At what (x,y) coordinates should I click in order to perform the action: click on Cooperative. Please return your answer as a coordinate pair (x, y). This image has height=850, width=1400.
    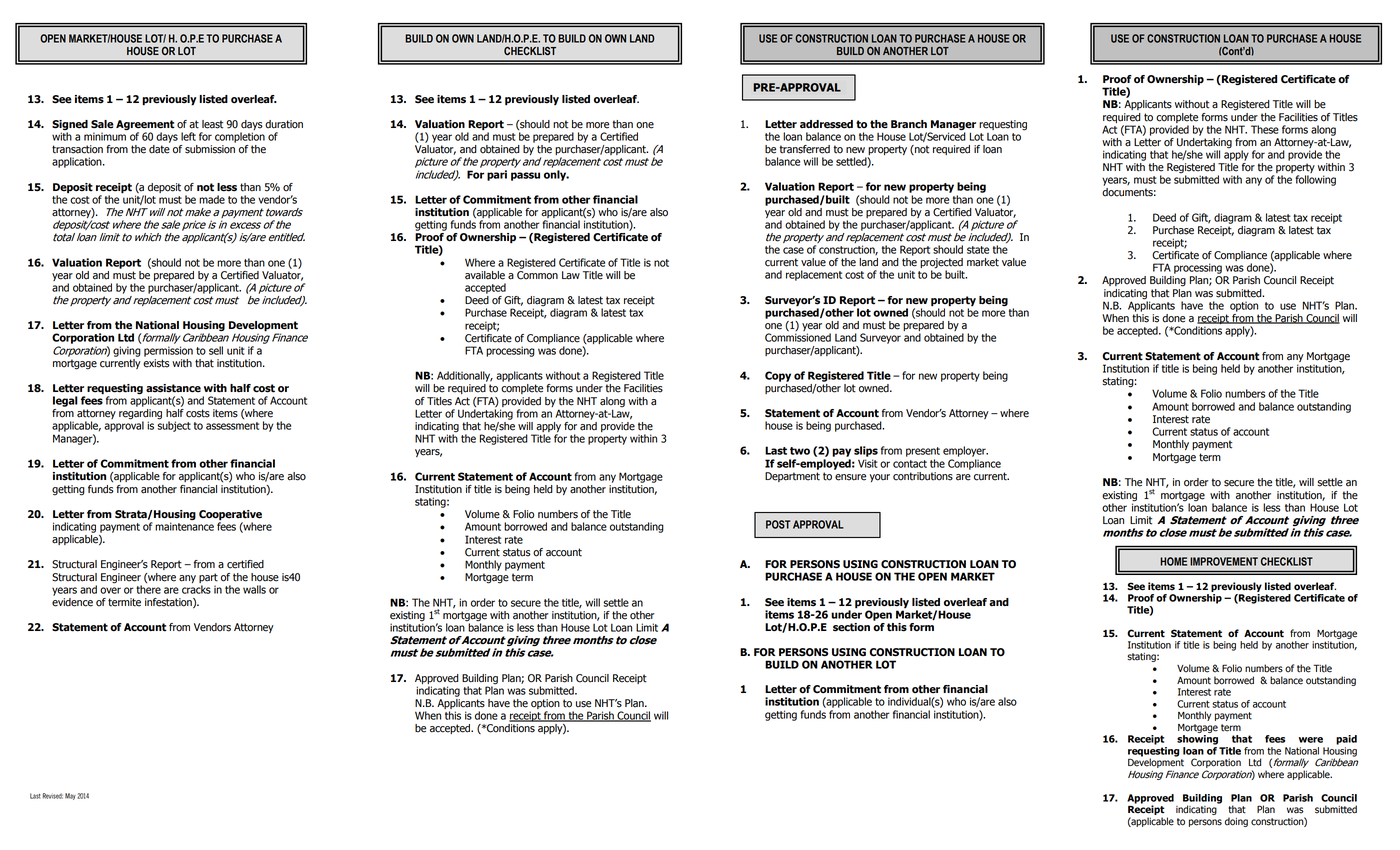
    Looking at the image, I should click on (230, 515).
